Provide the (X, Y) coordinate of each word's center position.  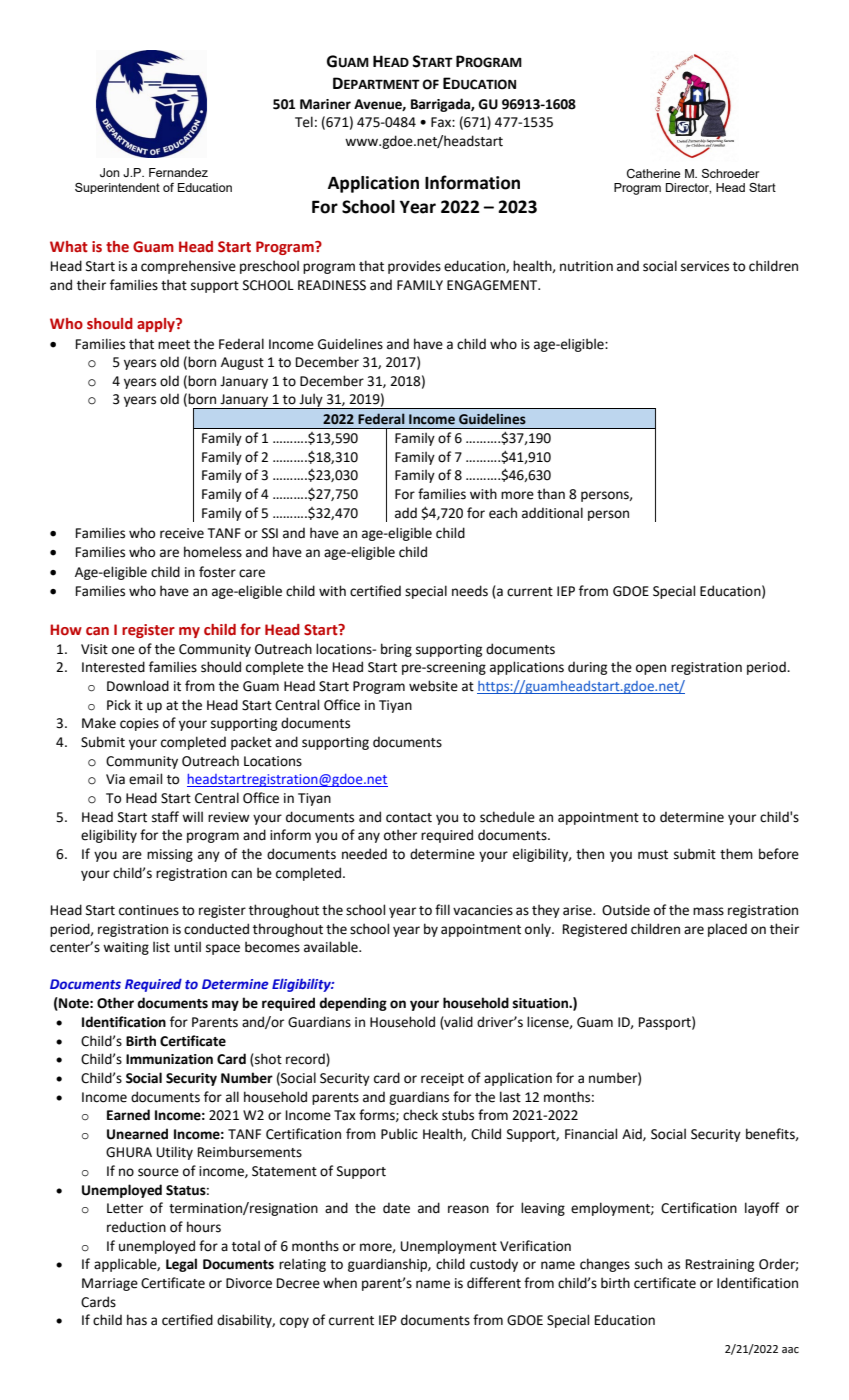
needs (470, 591)
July (311, 401)
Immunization (169, 1059)
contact (409, 818)
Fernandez (178, 172)
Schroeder (730, 173)
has (137, 1320)
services (705, 266)
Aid (633, 1134)
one (123, 650)
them (736, 854)
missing (170, 855)
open (651, 669)
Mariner (325, 104)
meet (174, 345)
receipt (442, 1079)
